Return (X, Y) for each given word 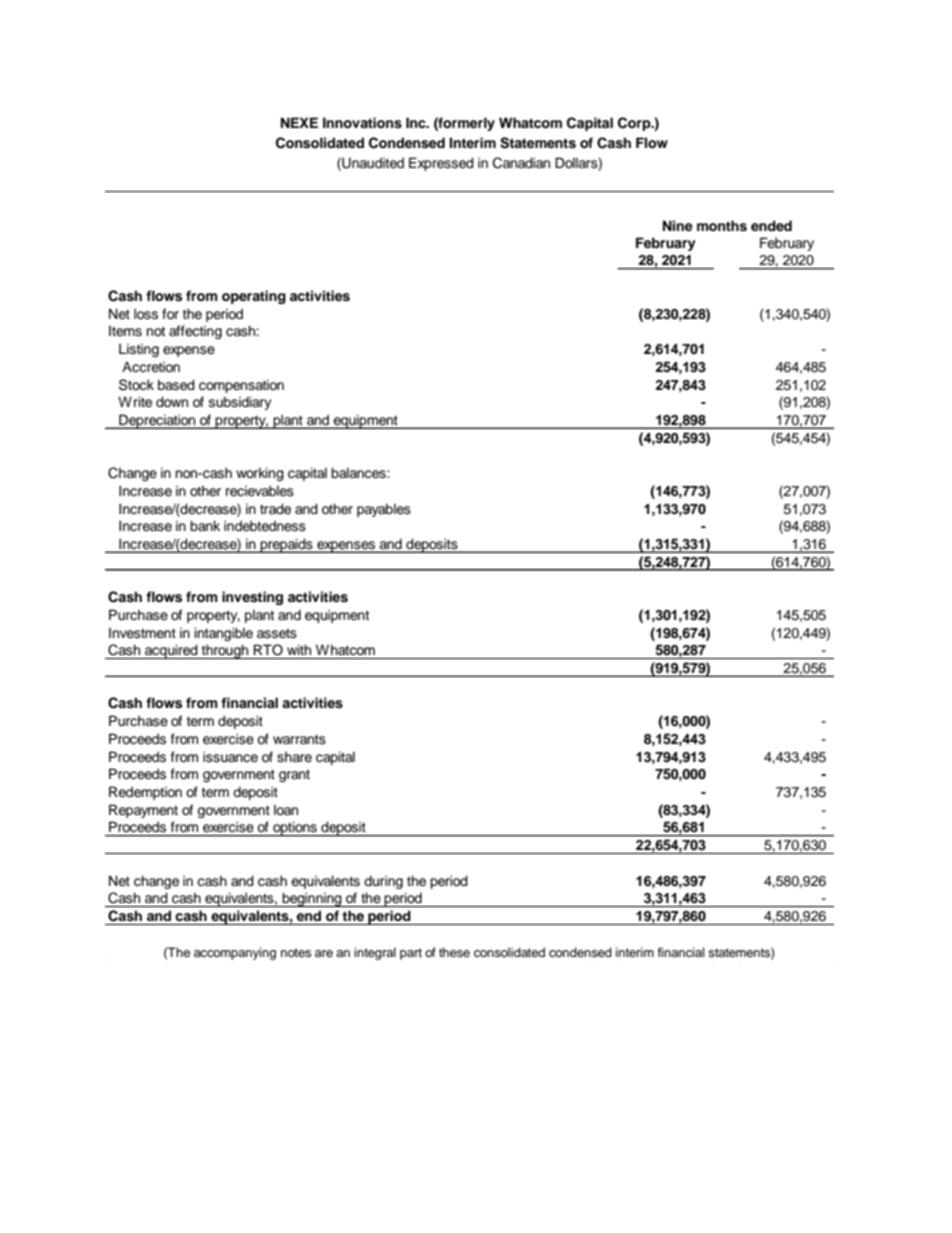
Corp (635, 124)
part (411, 954)
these (454, 952)
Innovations (362, 123)
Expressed (441, 164)
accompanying (235, 953)
